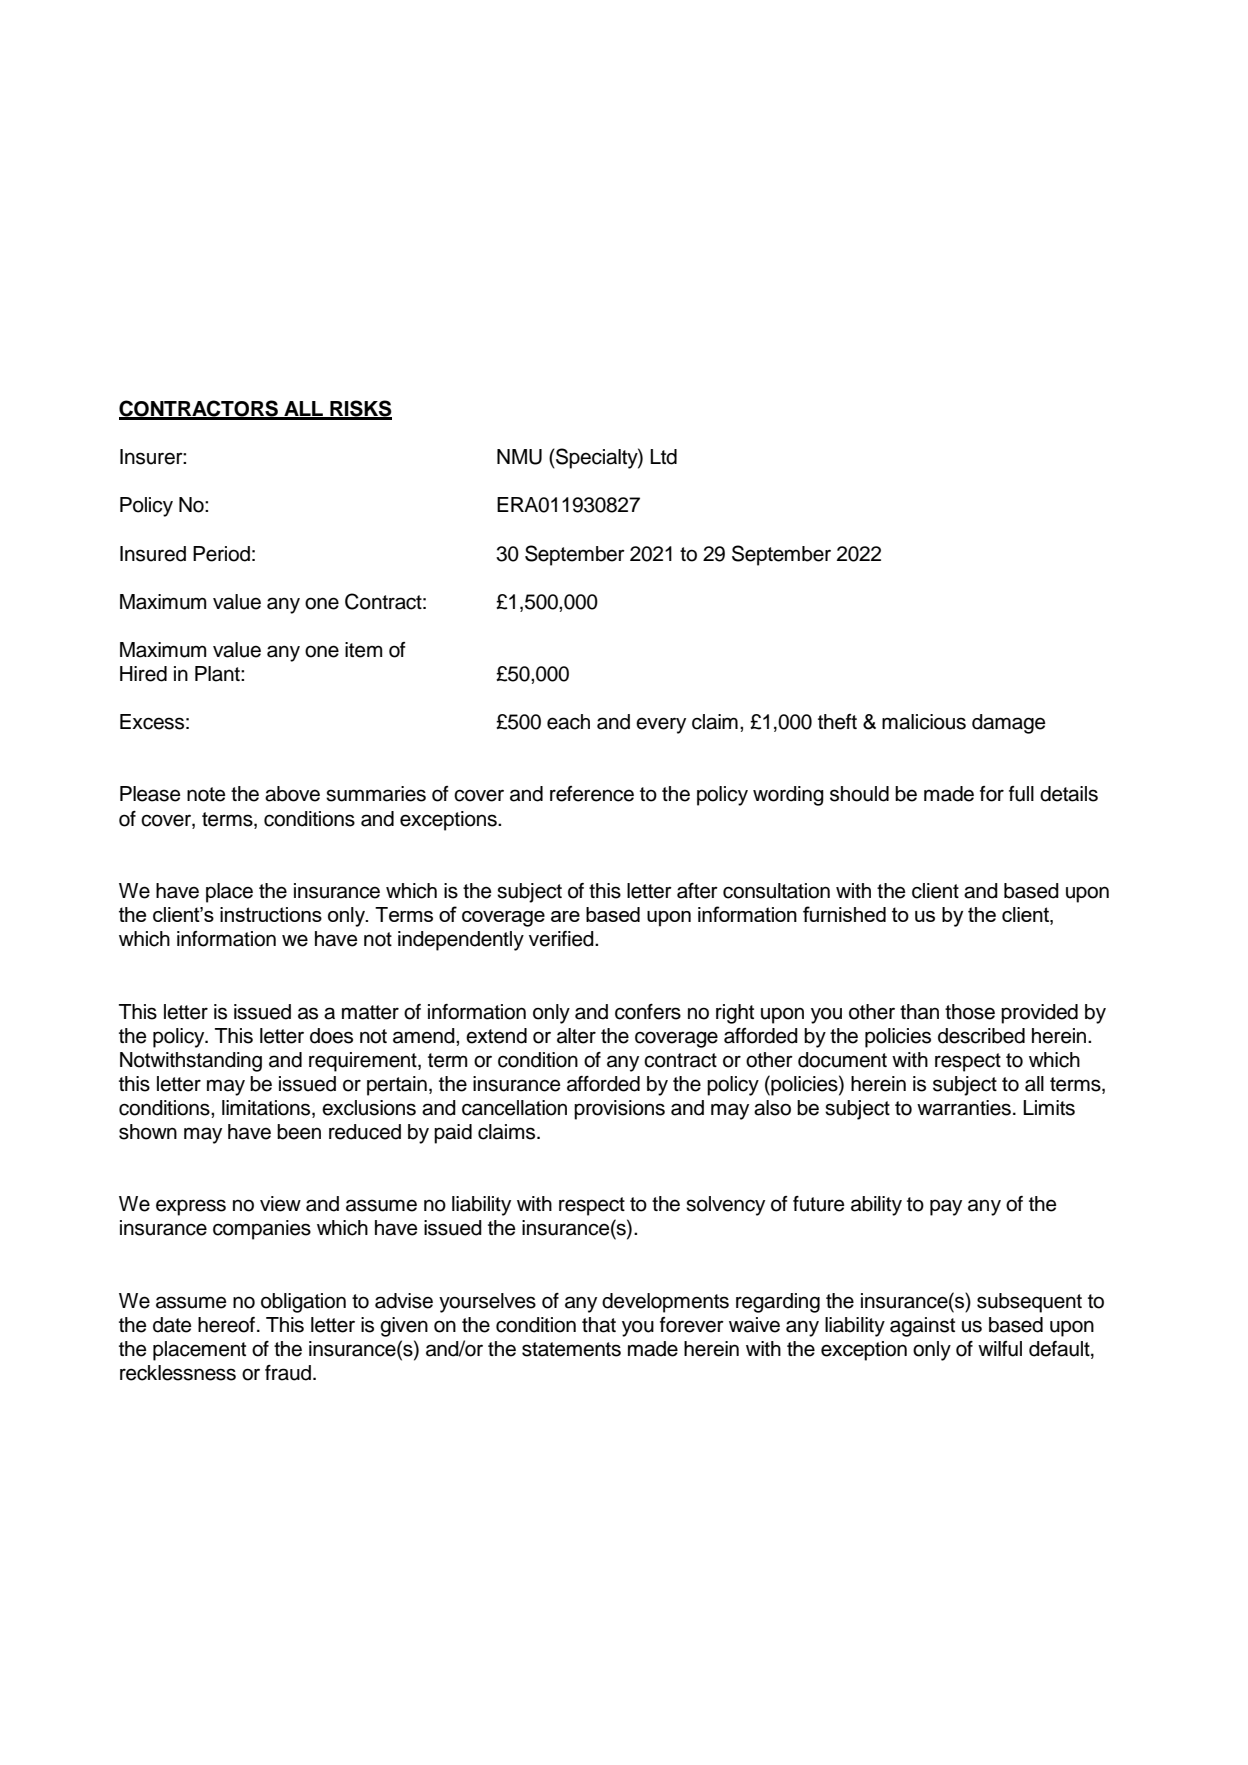  What do you see at coordinates (663, 457) in the page?
I see `Ltd` at bounding box center [663, 457].
